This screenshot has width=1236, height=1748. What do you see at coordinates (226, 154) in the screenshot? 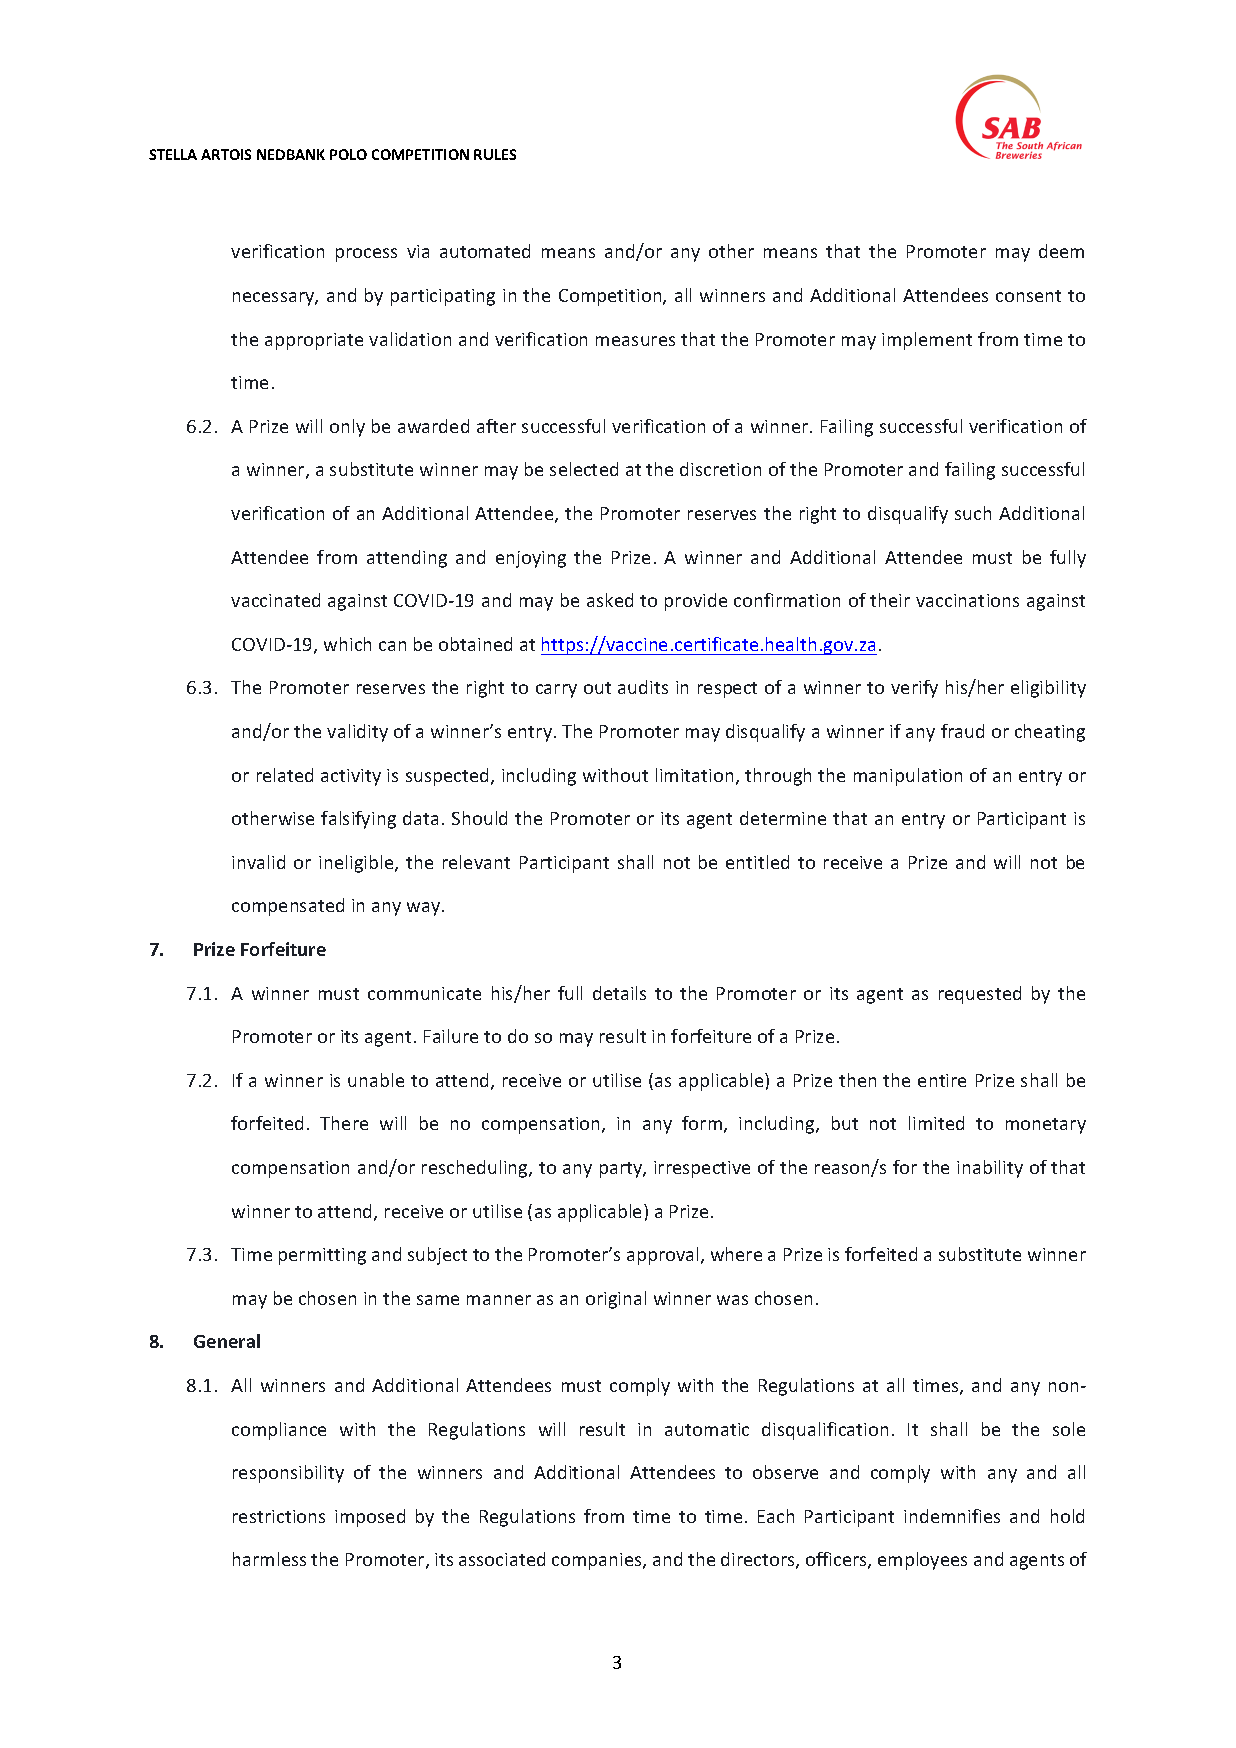
I see `ARTOIS` at bounding box center [226, 154].
